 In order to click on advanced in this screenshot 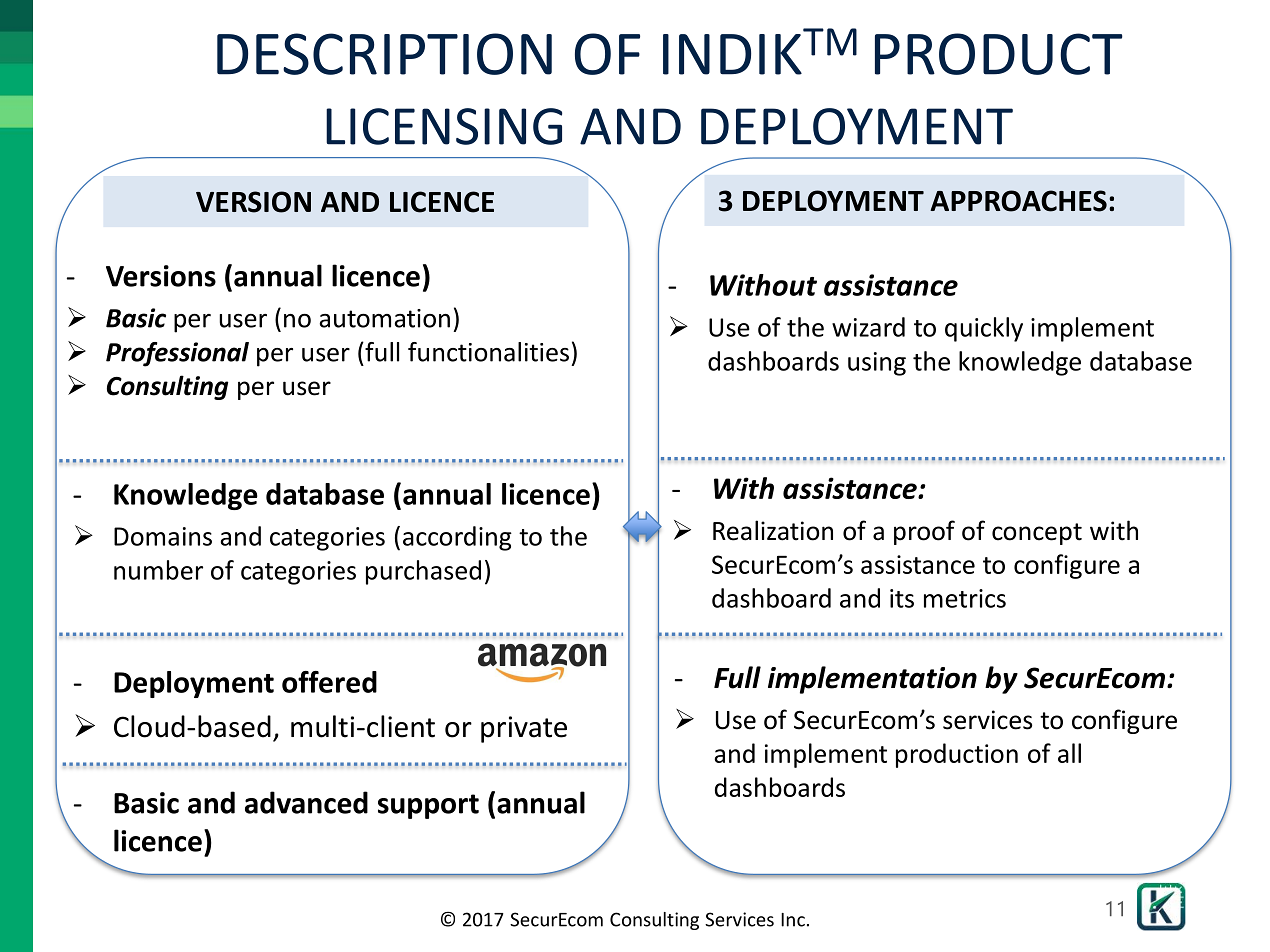, I will do `click(306, 802)`.
